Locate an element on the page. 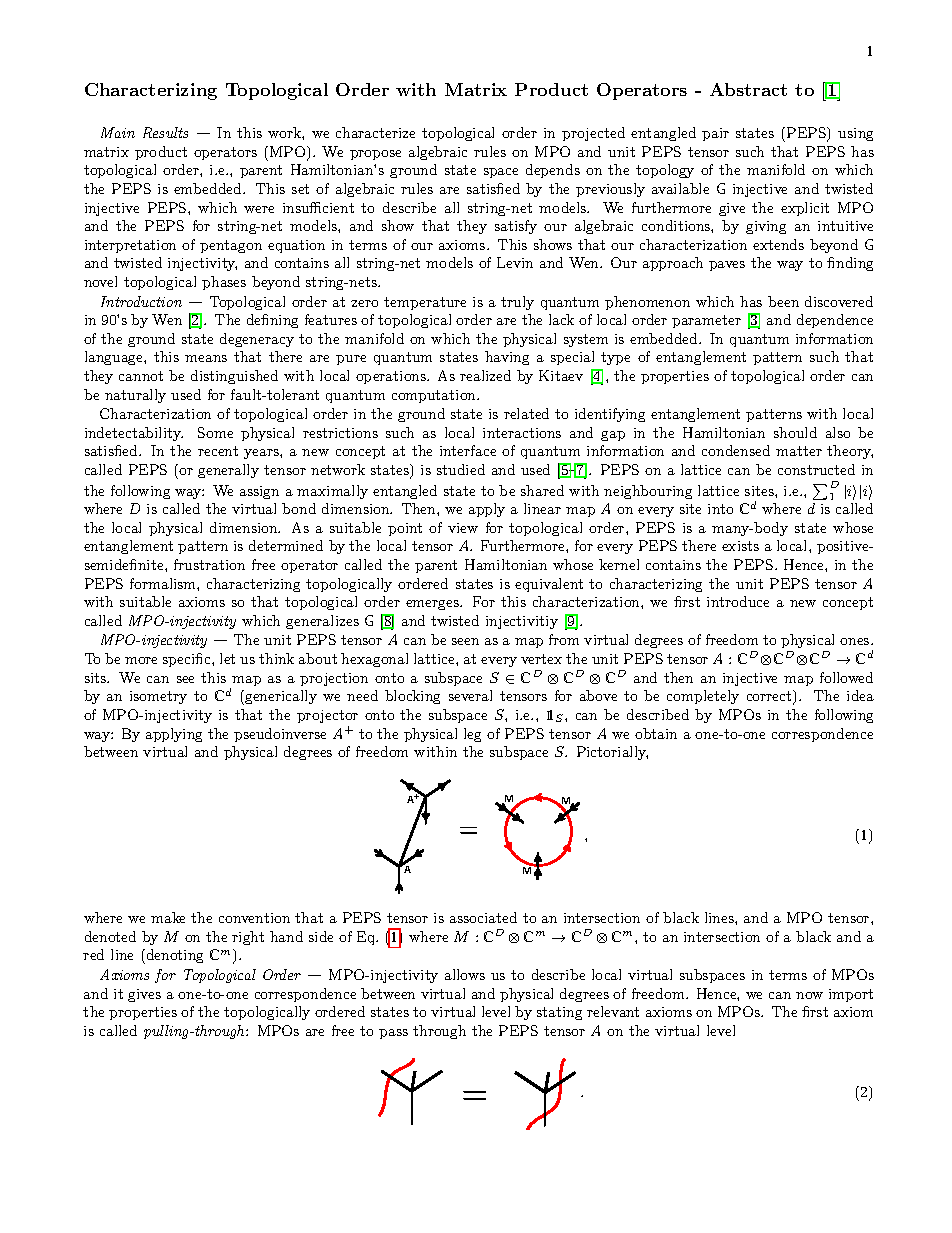  related is located at coordinates (526, 413).
